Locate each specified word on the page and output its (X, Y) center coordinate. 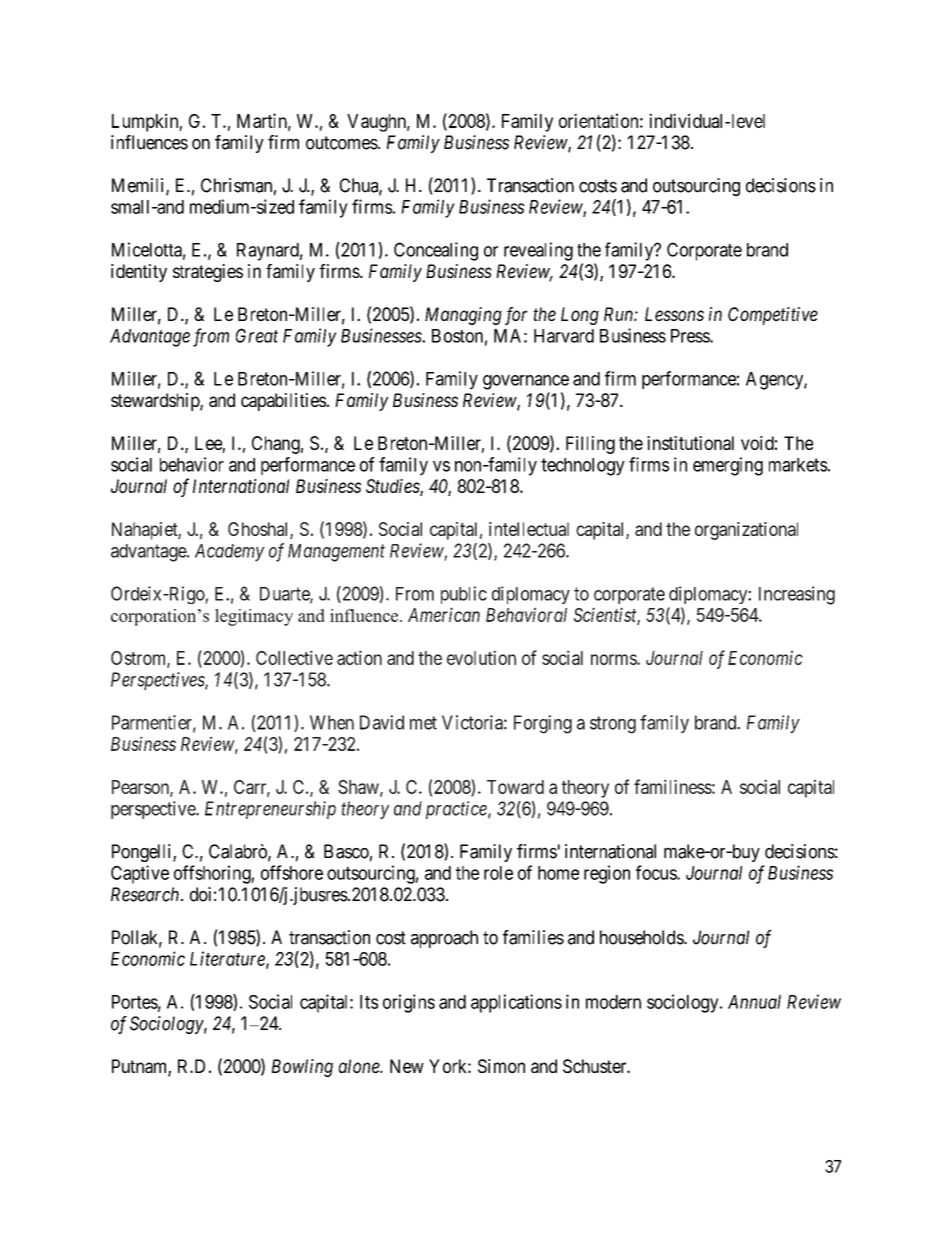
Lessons (674, 314)
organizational (746, 531)
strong (613, 725)
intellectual (529, 529)
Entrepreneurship (270, 810)
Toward (515, 787)
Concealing (436, 251)
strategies (208, 273)
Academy (230, 553)
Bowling (302, 1068)
